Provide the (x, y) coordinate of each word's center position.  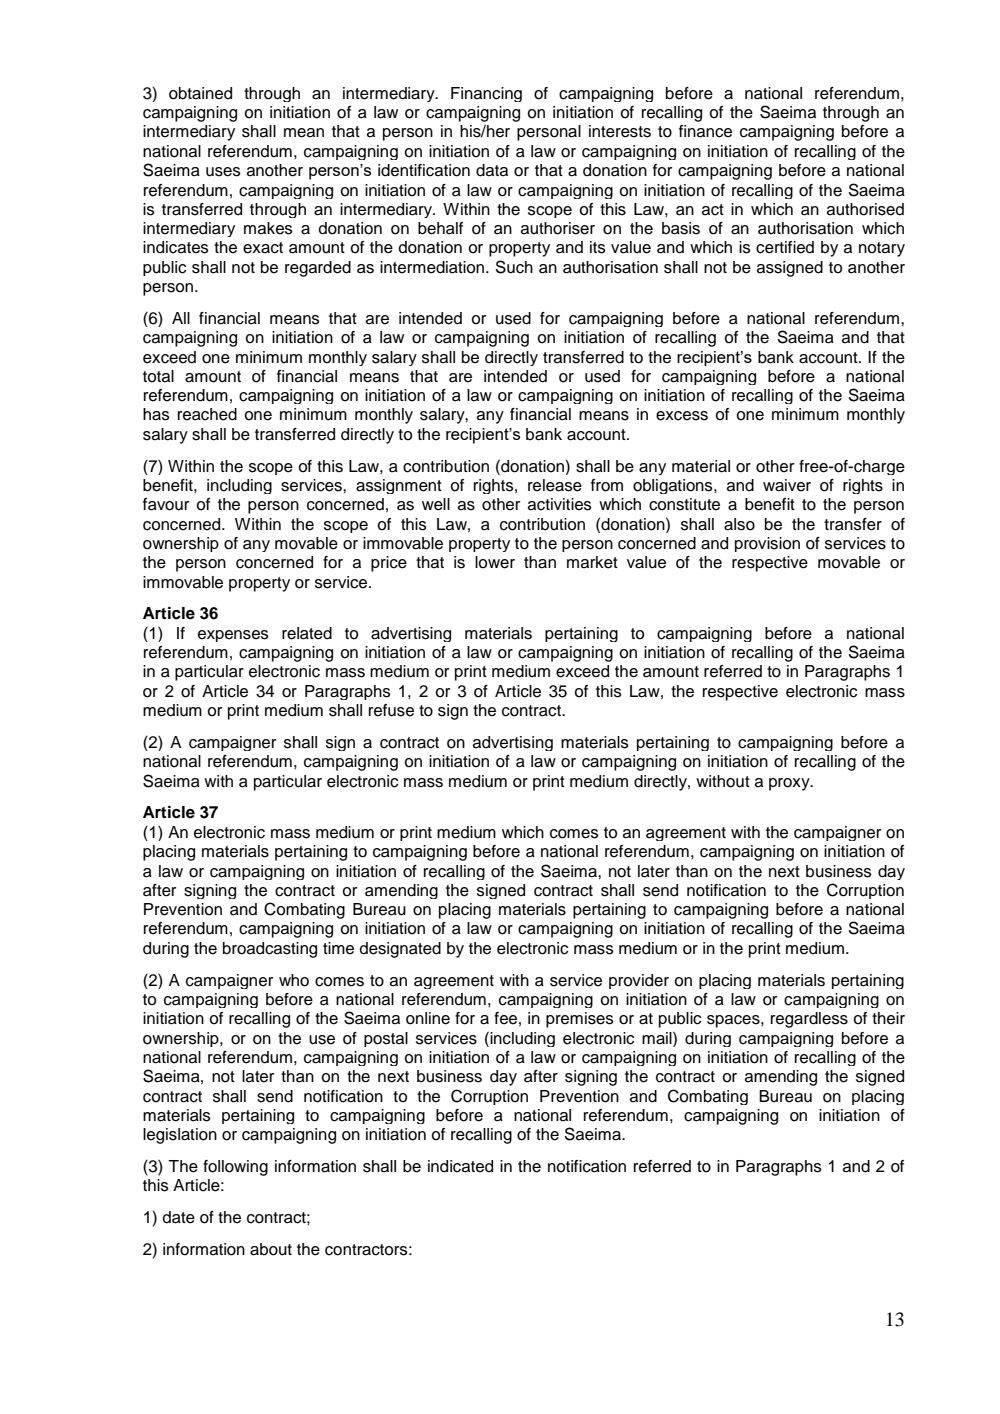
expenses (233, 636)
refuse (391, 710)
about (271, 1249)
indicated (460, 1166)
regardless (809, 1020)
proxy (790, 784)
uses (223, 172)
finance (705, 131)
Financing (486, 94)
